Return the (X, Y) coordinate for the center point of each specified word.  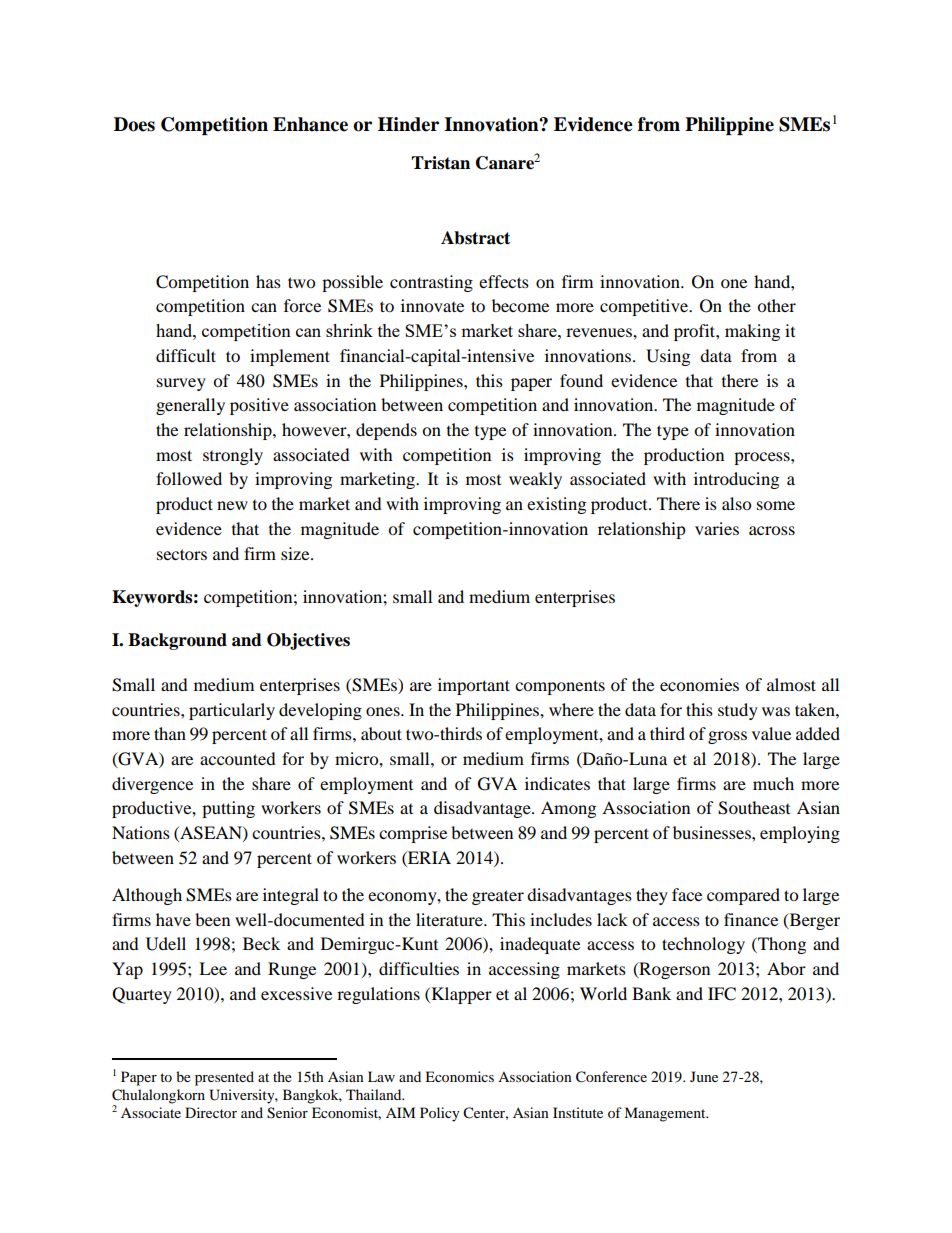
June (704, 1076)
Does (134, 124)
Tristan (440, 163)
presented (224, 1078)
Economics (459, 1076)
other (776, 305)
